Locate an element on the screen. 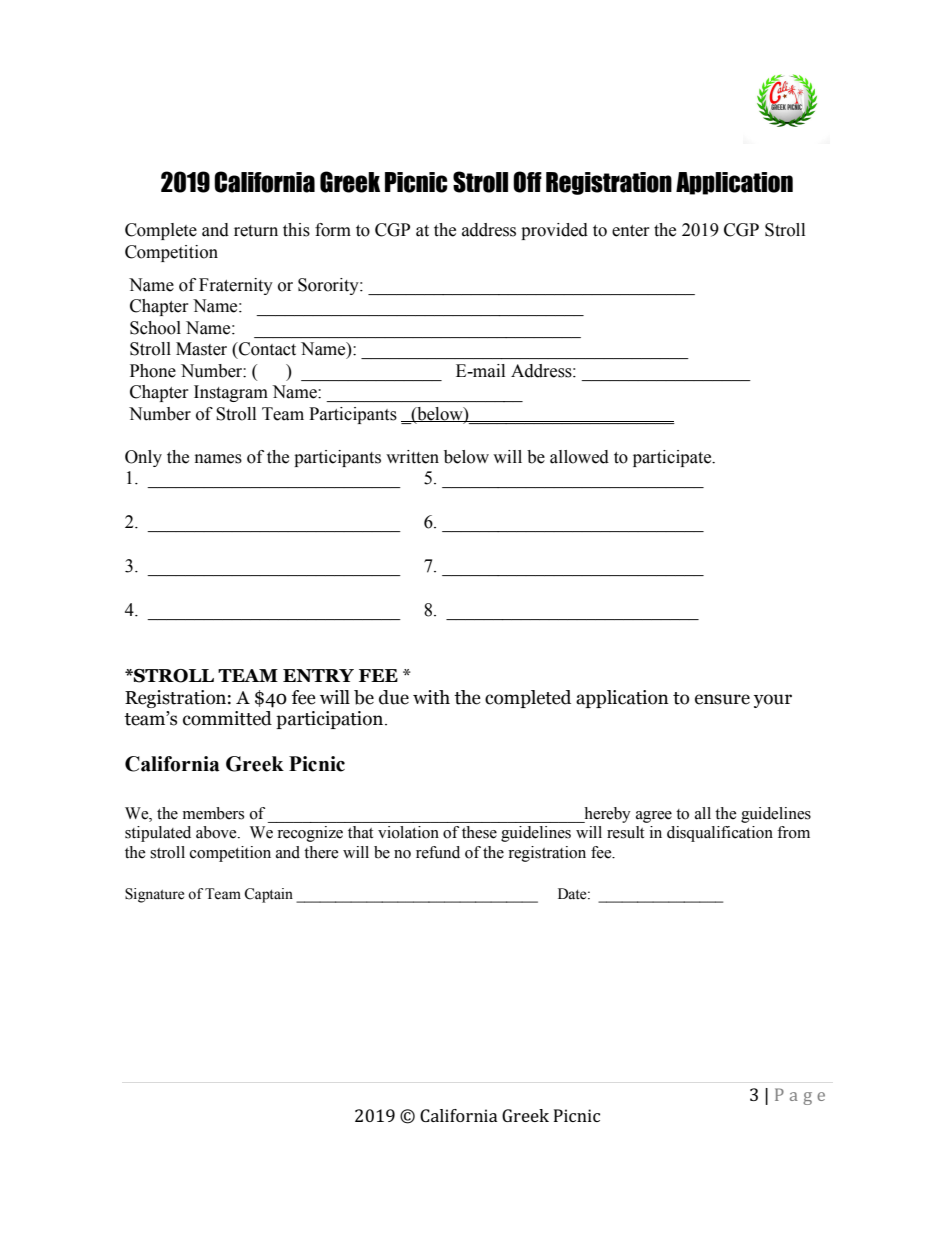  refund is located at coordinates (438, 852).
